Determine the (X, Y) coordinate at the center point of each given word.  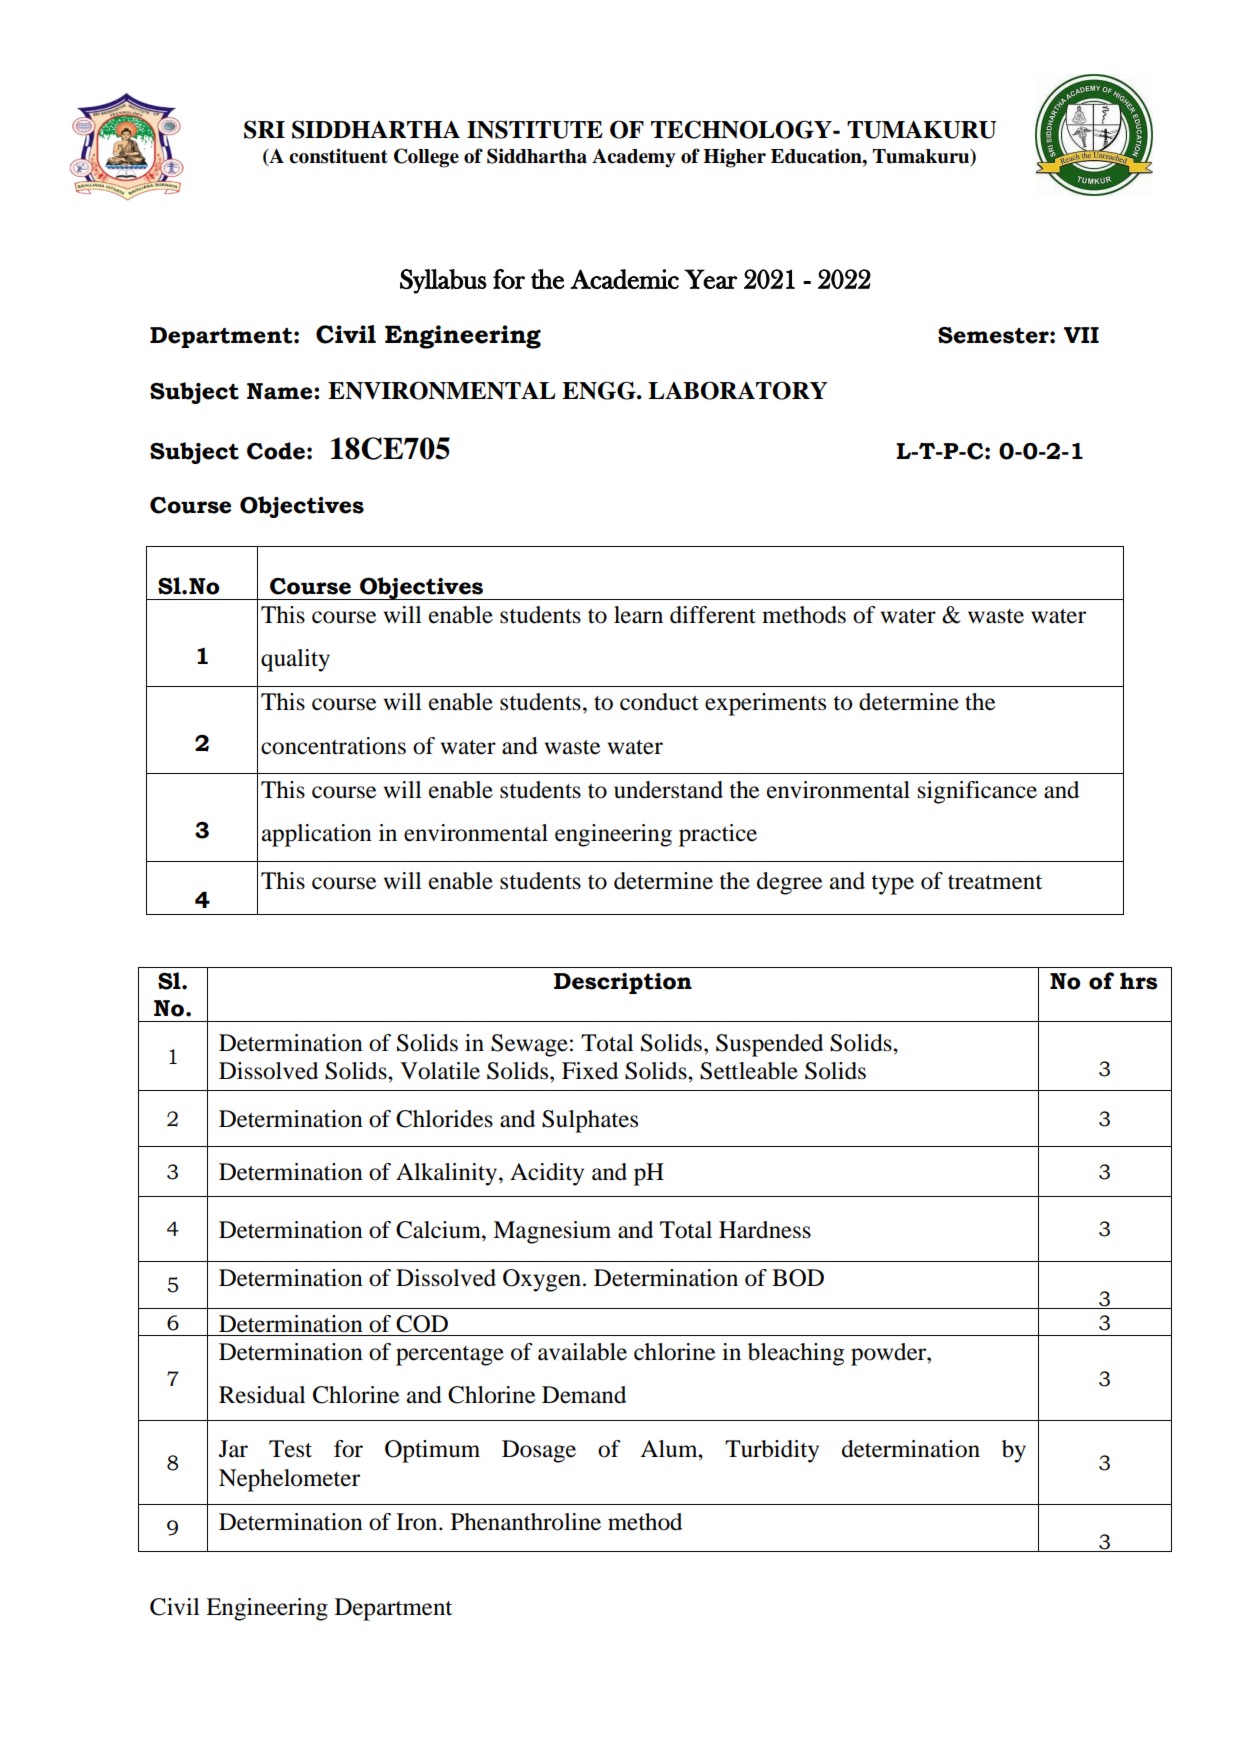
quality (295, 660)
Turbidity (772, 1451)
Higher (734, 158)
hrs (1139, 981)
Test (290, 1449)
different (713, 615)
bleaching (796, 1354)
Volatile (440, 1071)
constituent (338, 156)
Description (623, 983)
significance (977, 792)
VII (1081, 335)
